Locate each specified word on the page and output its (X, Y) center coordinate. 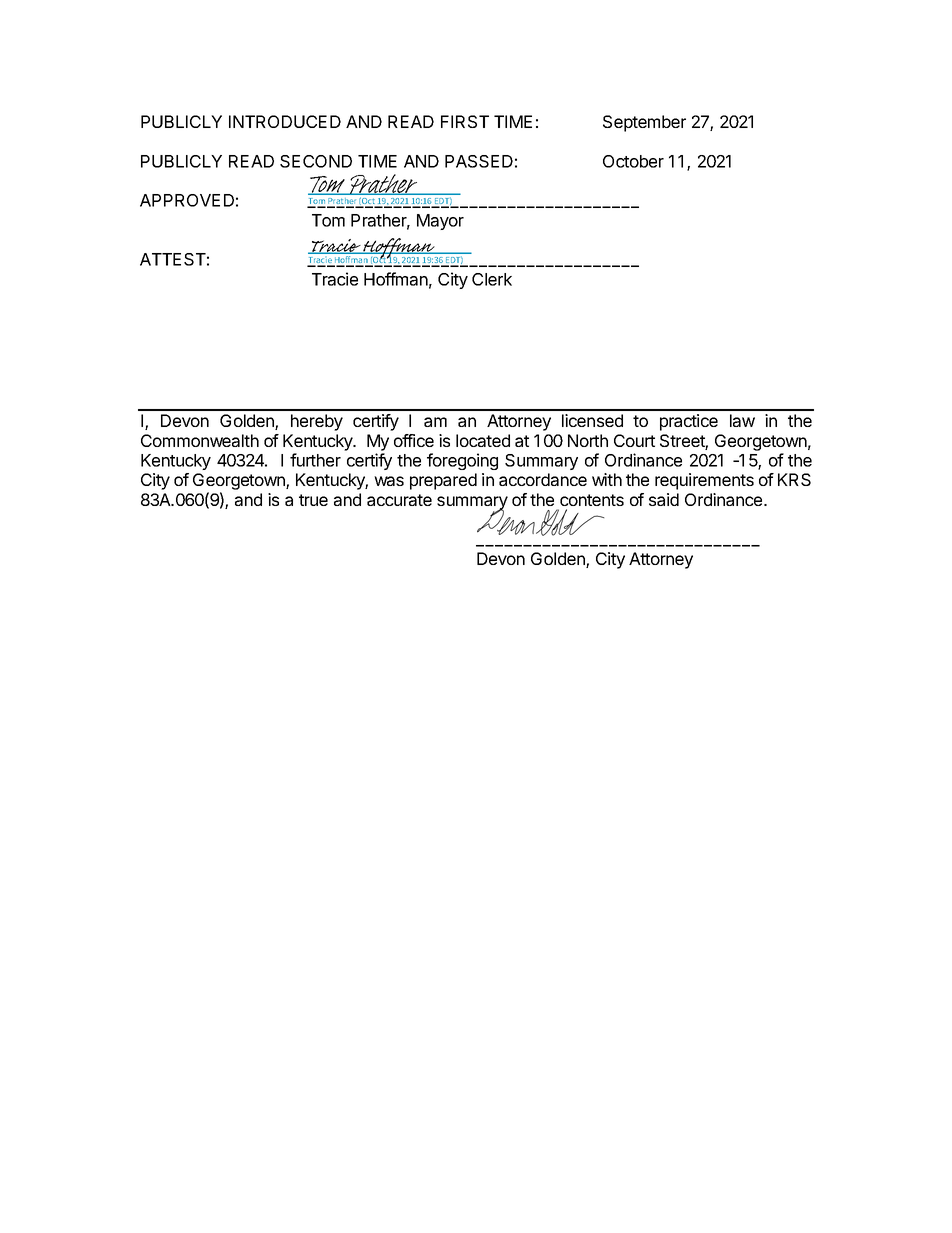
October (633, 161)
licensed (592, 420)
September (644, 123)
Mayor (440, 222)
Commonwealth (200, 440)
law (742, 420)
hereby (317, 422)
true (313, 500)
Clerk (492, 279)
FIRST (465, 121)
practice (689, 422)
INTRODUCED (285, 121)
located (483, 440)
